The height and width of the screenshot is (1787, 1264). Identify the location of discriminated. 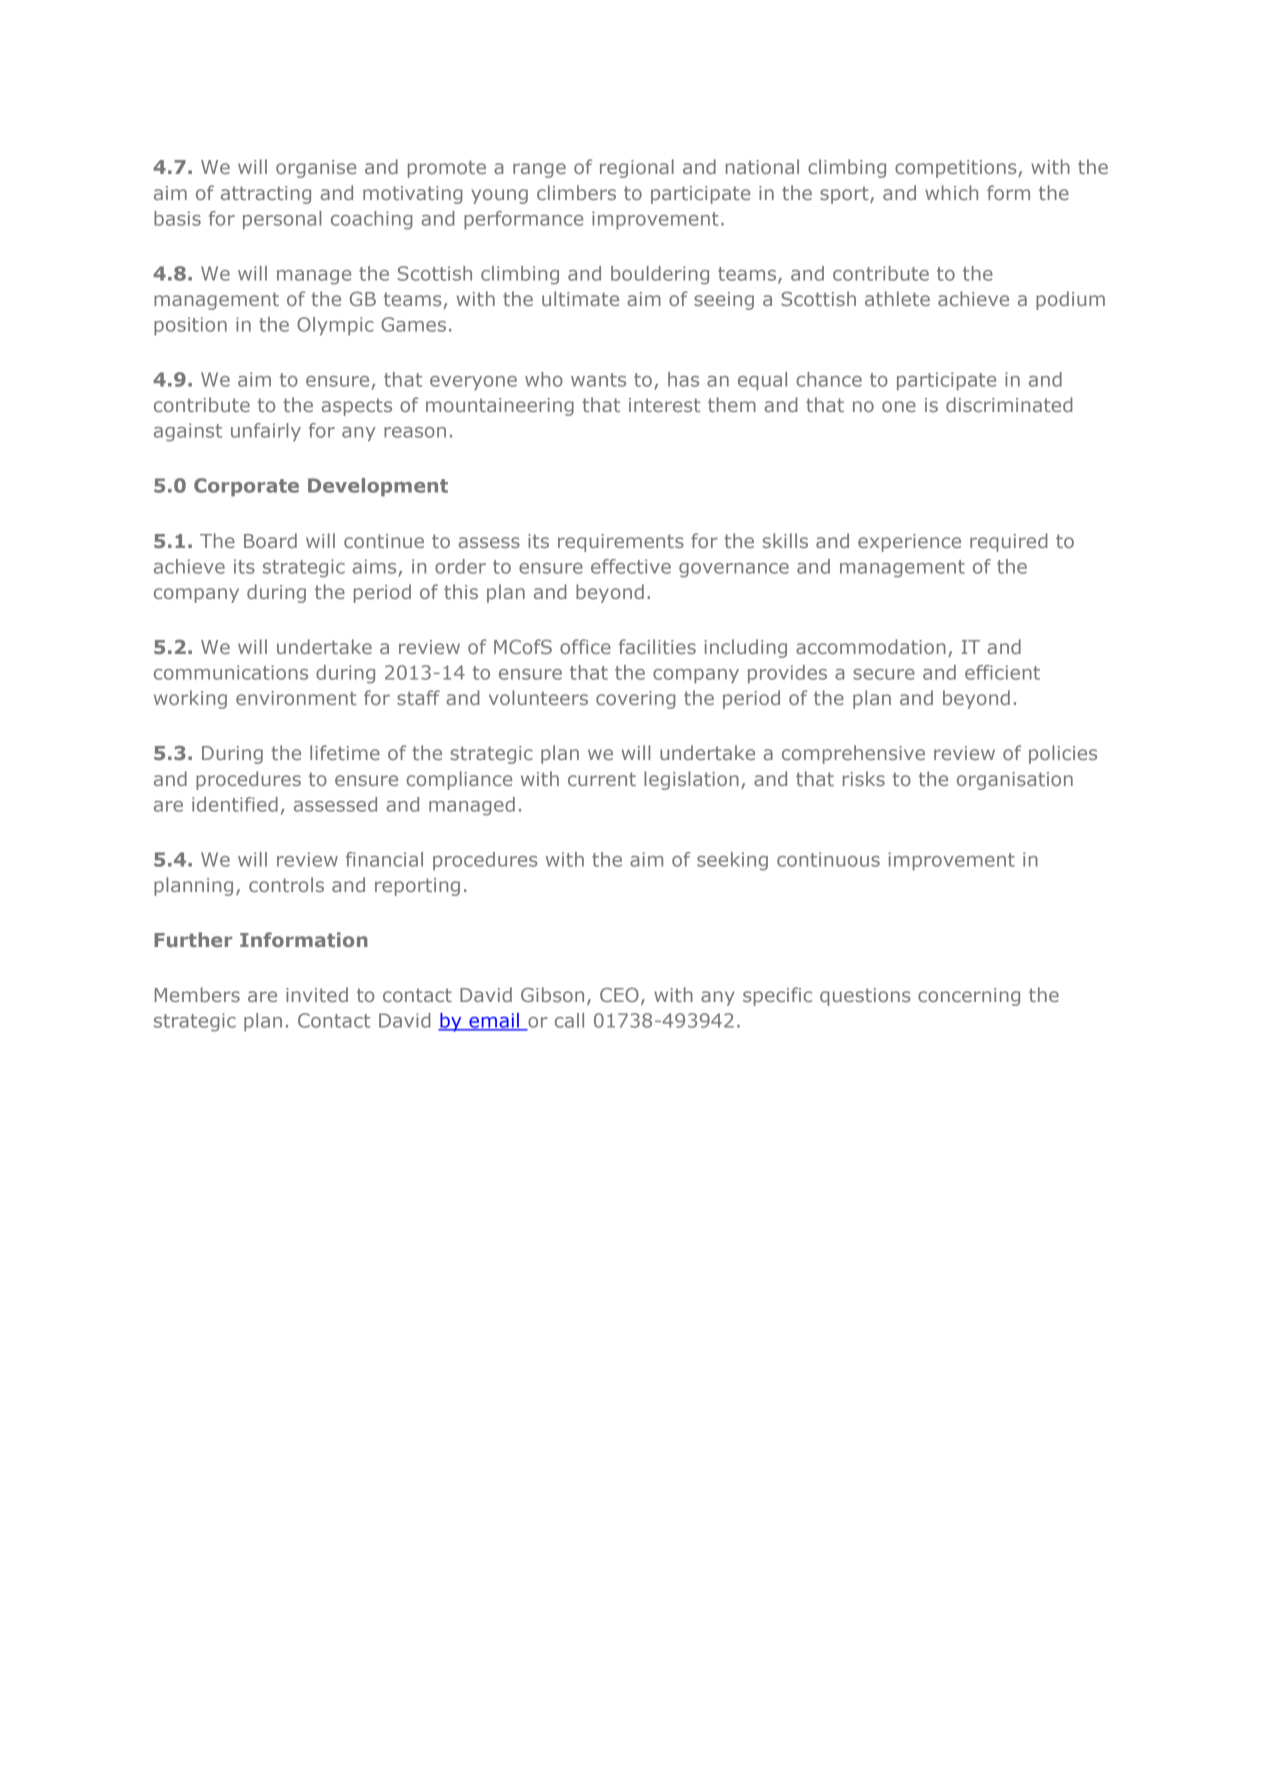
(1009, 404).
